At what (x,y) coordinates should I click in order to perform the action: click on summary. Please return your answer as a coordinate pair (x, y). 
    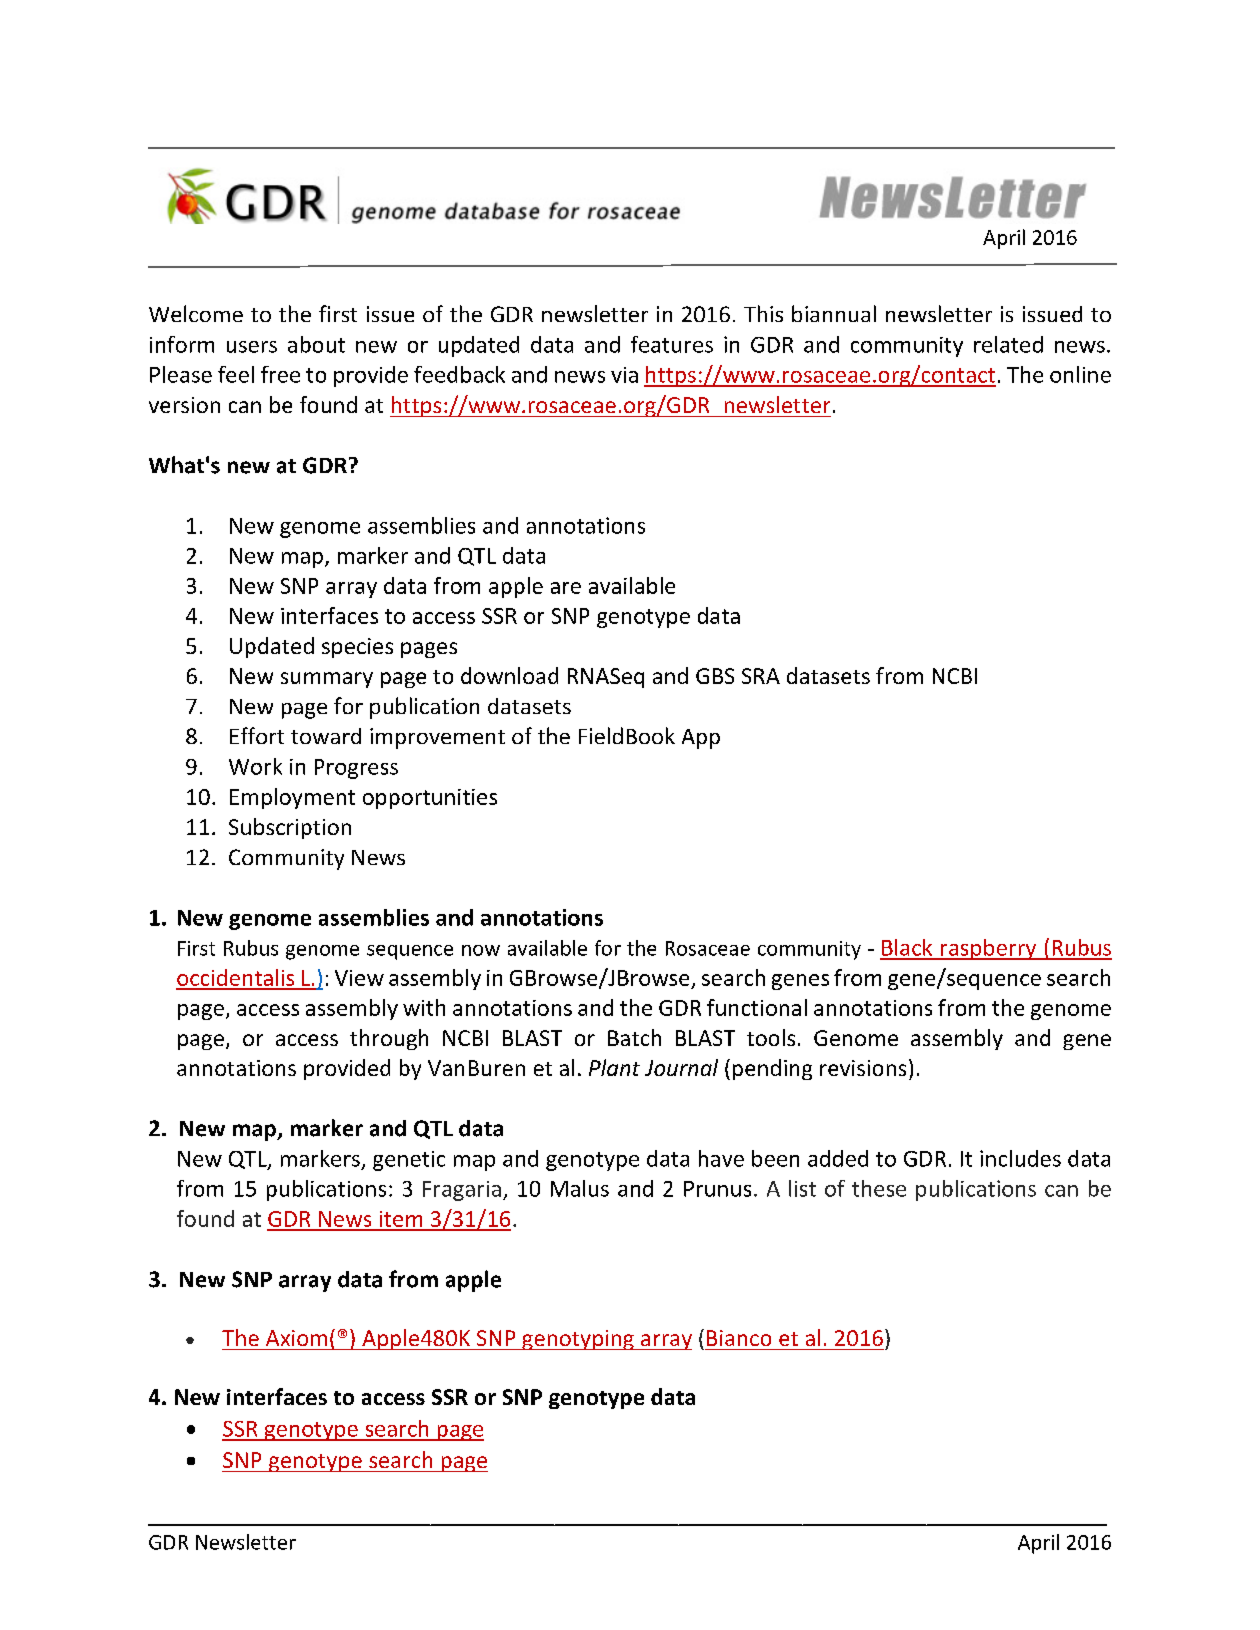
    Looking at the image, I should click on (327, 680).
